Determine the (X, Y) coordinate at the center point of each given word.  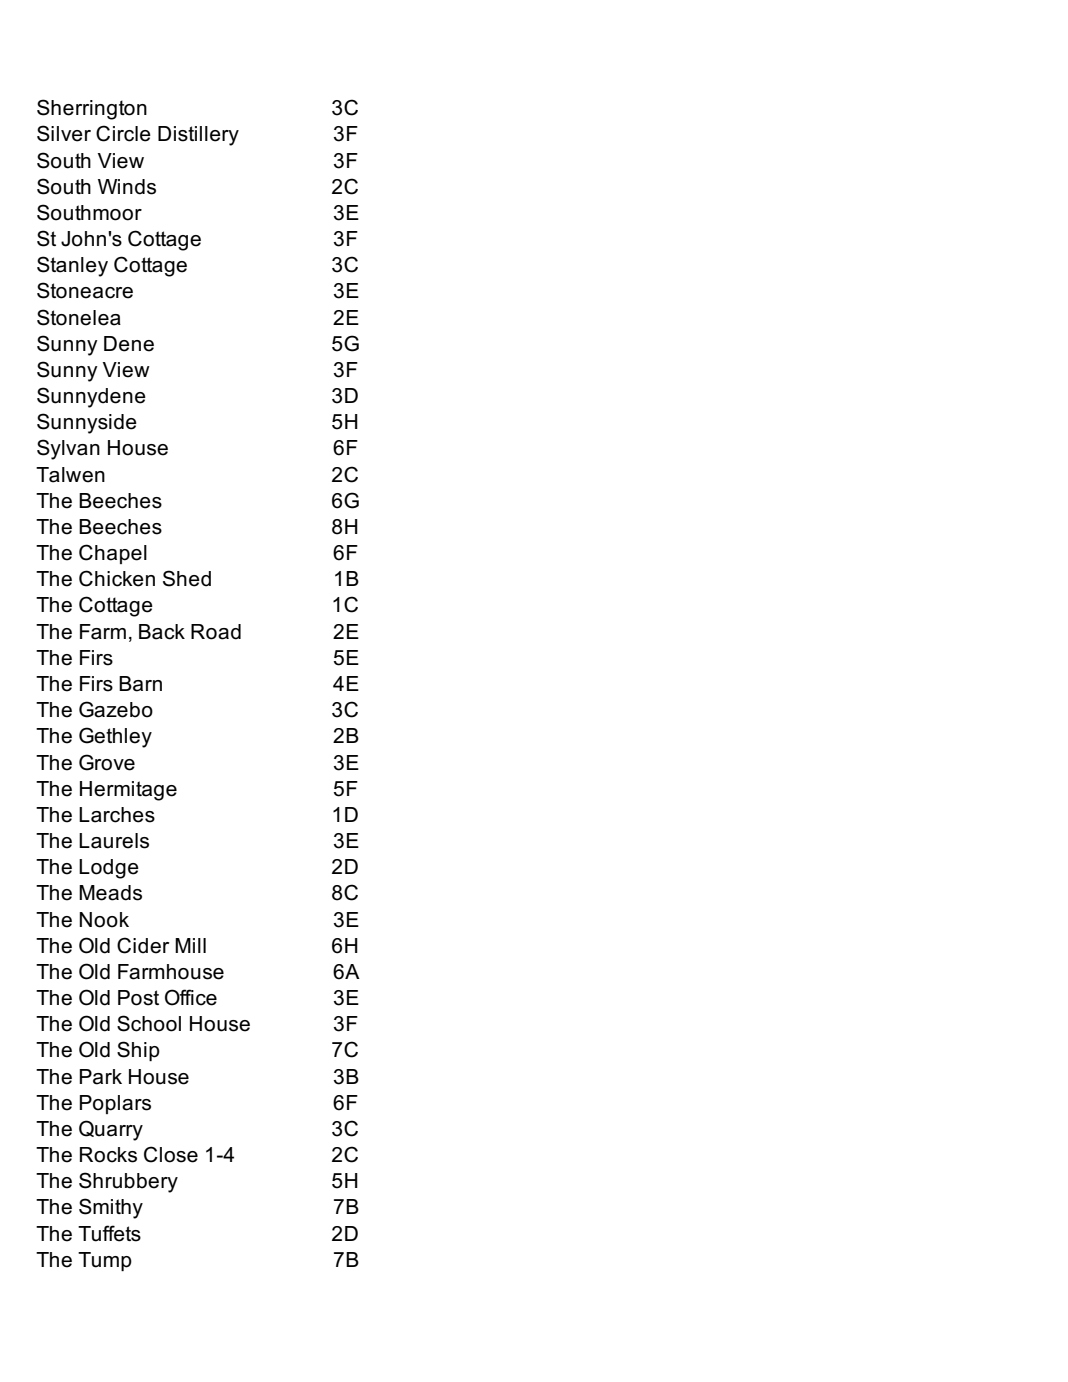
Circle (123, 133)
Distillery (198, 136)
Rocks (108, 1155)
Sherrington (92, 109)
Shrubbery (128, 1182)
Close (171, 1154)
